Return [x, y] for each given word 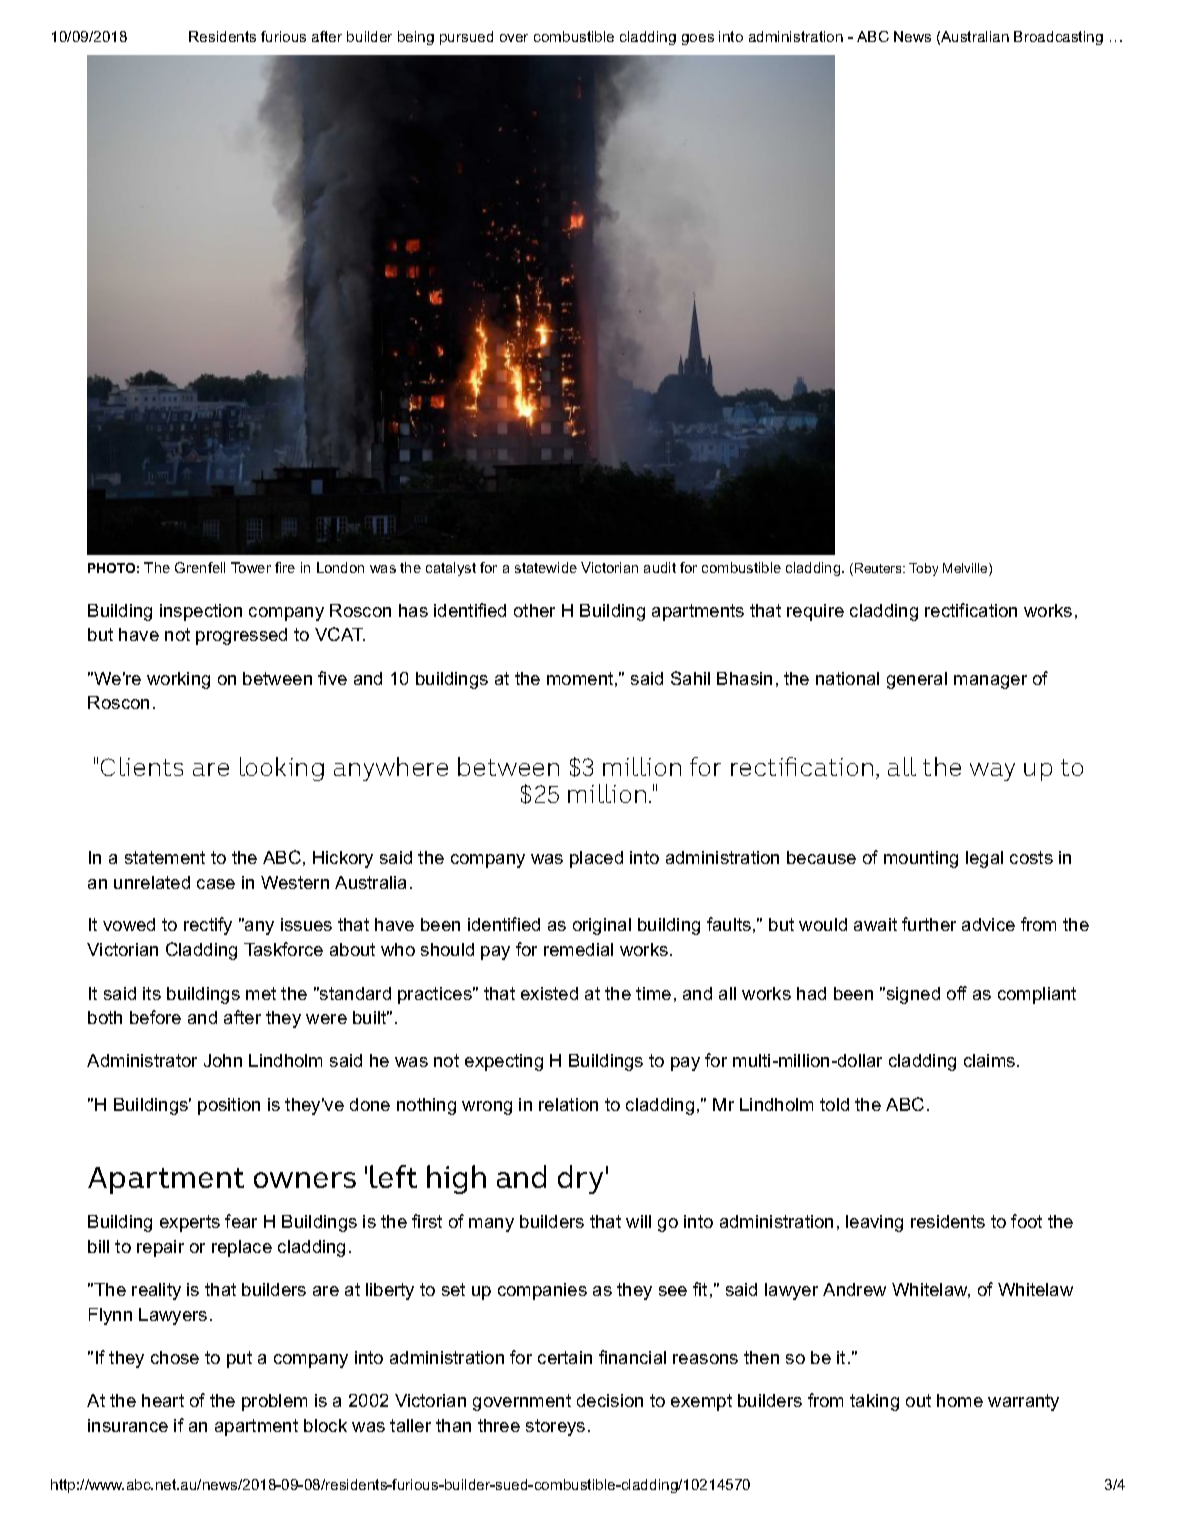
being [416, 38]
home [960, 1400]
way [992, 772]
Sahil [690, 678]
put [239, 1359]
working [178, 680]
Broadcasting [1058, 38]
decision [610, 1400]
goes [698, 39]
